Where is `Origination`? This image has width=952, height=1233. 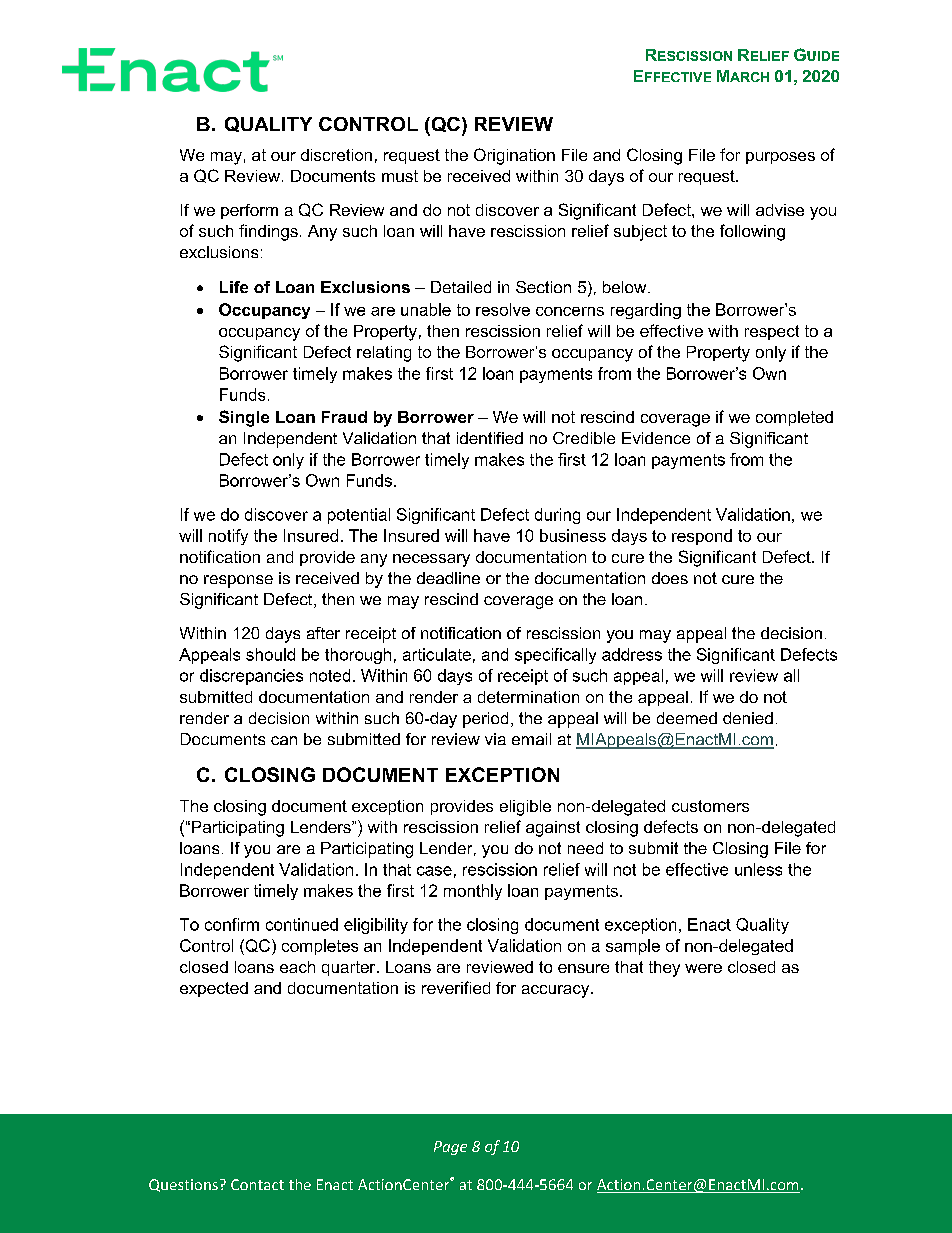
Origination is located at coordinates (514, 156).
